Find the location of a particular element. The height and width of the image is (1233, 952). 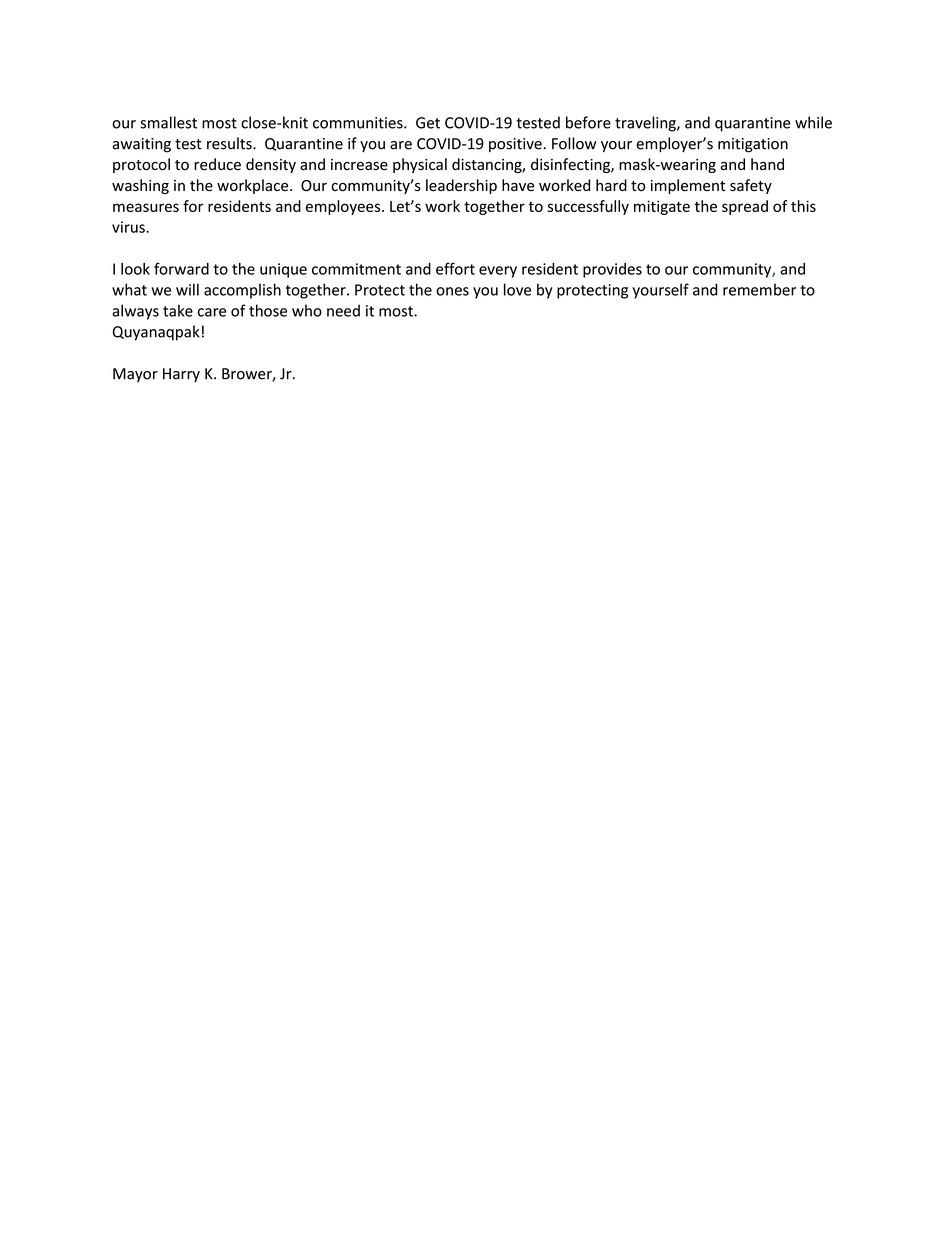

Harry is located at coordinates (181, 375).
